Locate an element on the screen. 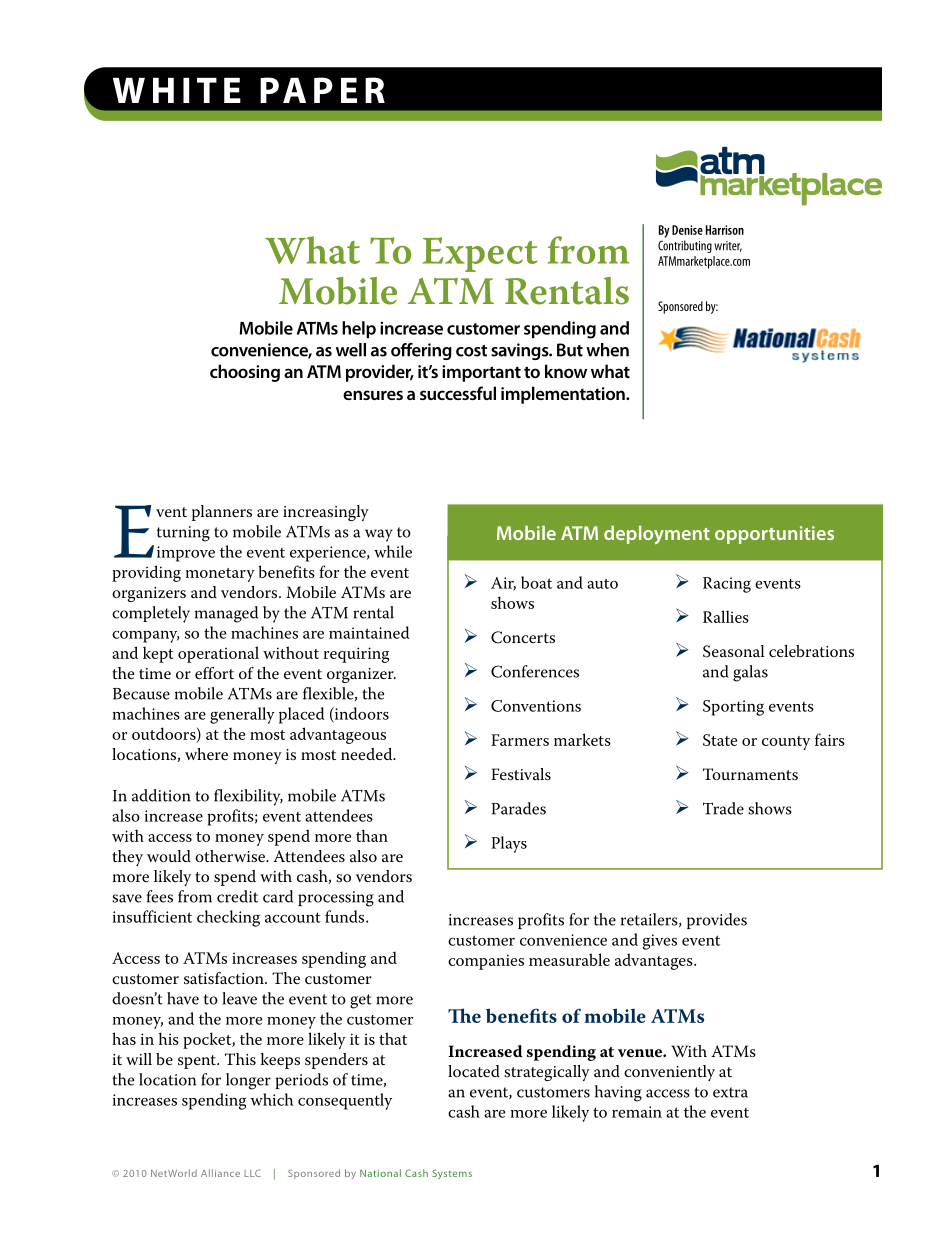 The height and width of the screenshot is (1233, 952). Systems is located at coordinates (452, 1174).
